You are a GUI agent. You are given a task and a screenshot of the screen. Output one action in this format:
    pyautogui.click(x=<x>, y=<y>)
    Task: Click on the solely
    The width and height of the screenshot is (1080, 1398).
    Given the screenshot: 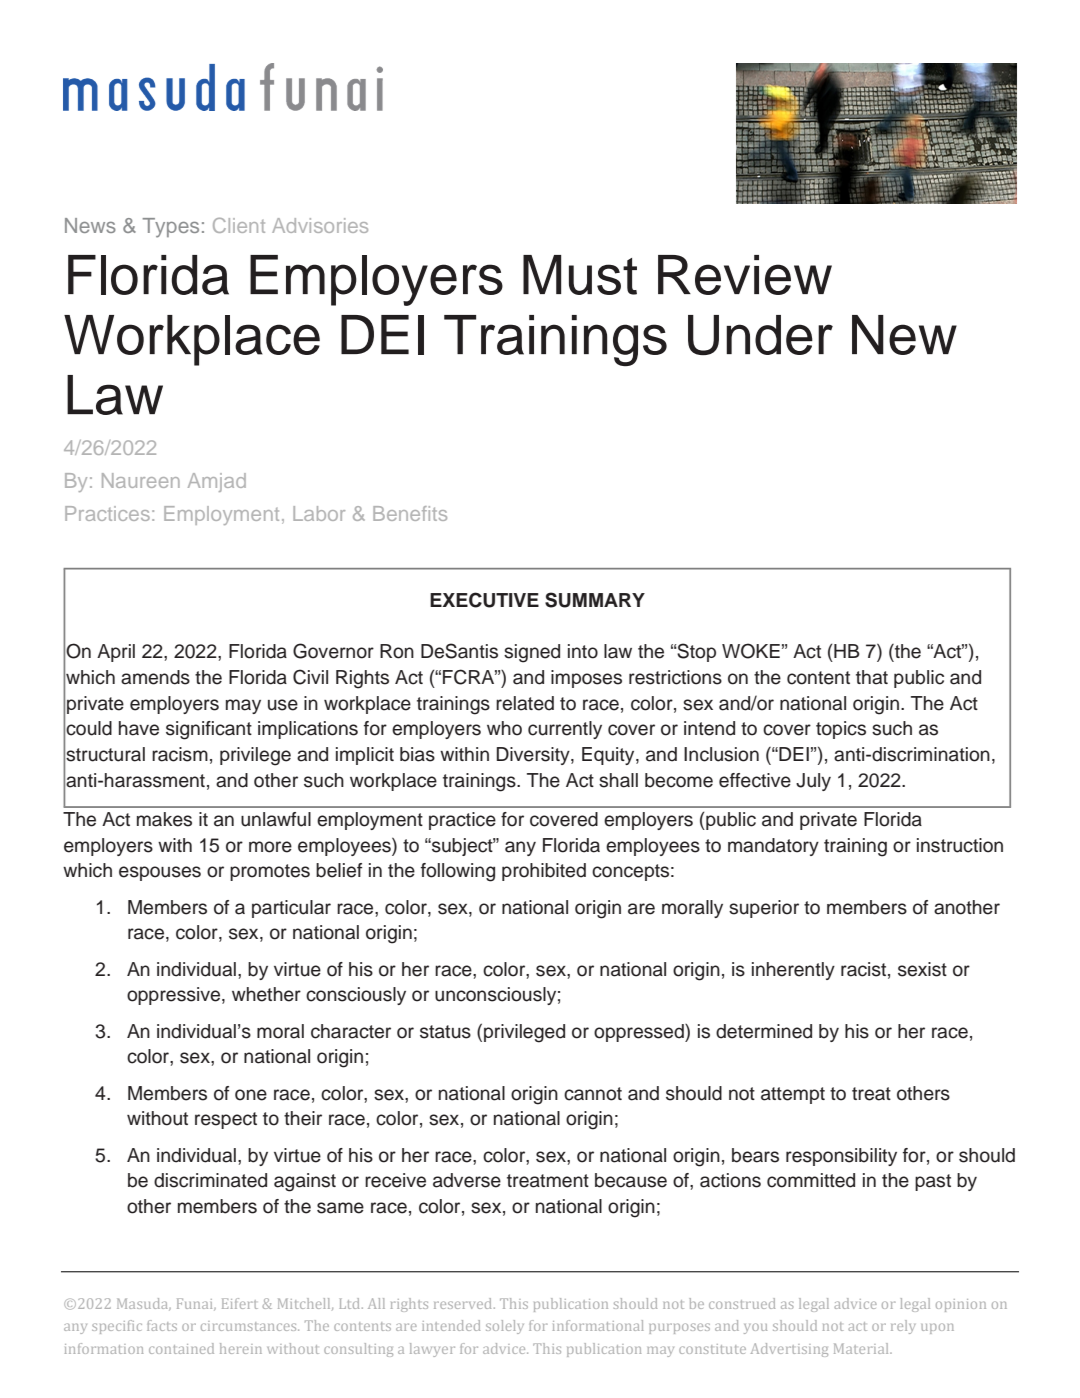 What is the action you would take?
    pyautogui.click(x=505, y=1327)
